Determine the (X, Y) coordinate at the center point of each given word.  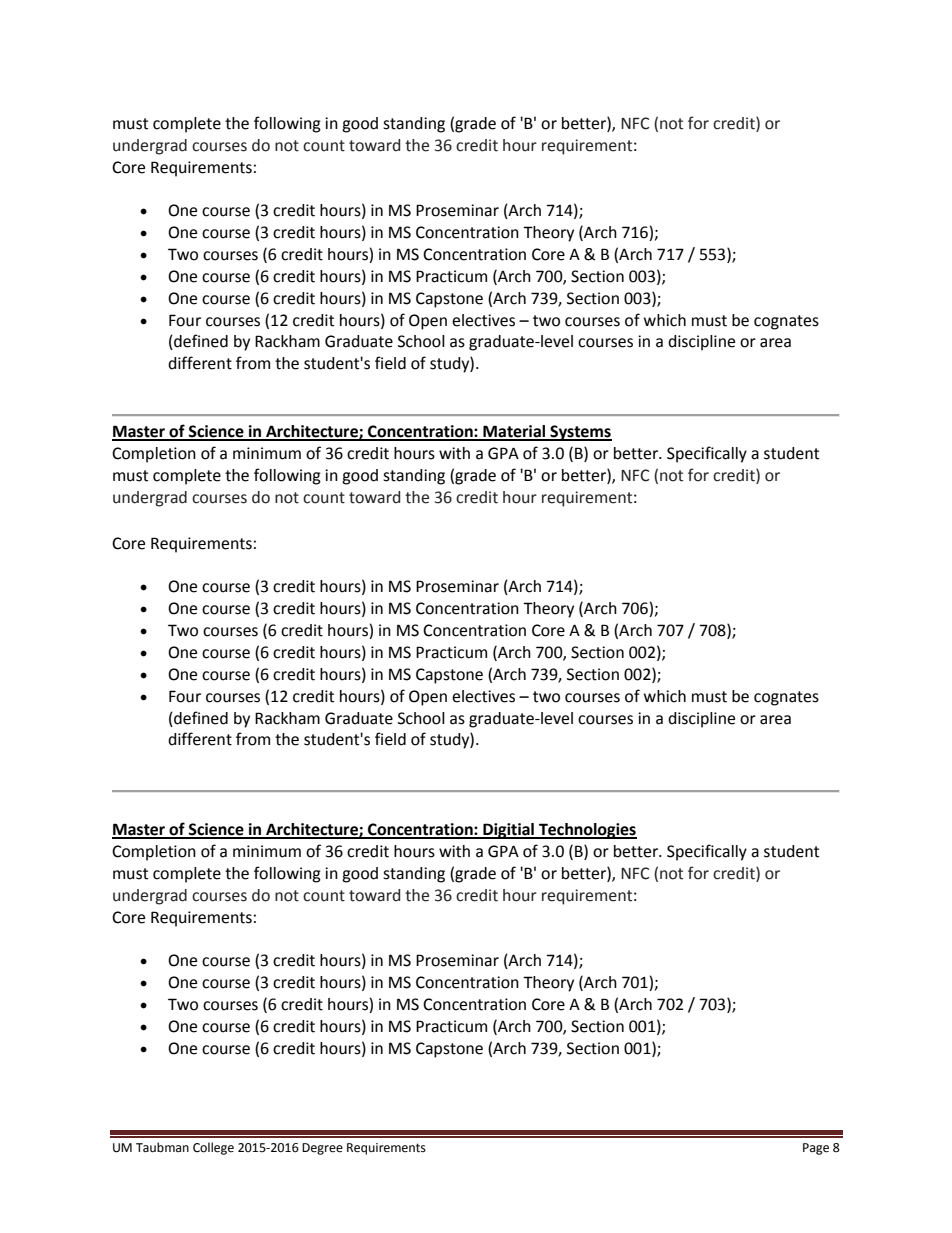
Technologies (587, 831)
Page (816, 1149)
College (213, 1148)
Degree (322, 1149)
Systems (580, 433)
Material (514, 432)
